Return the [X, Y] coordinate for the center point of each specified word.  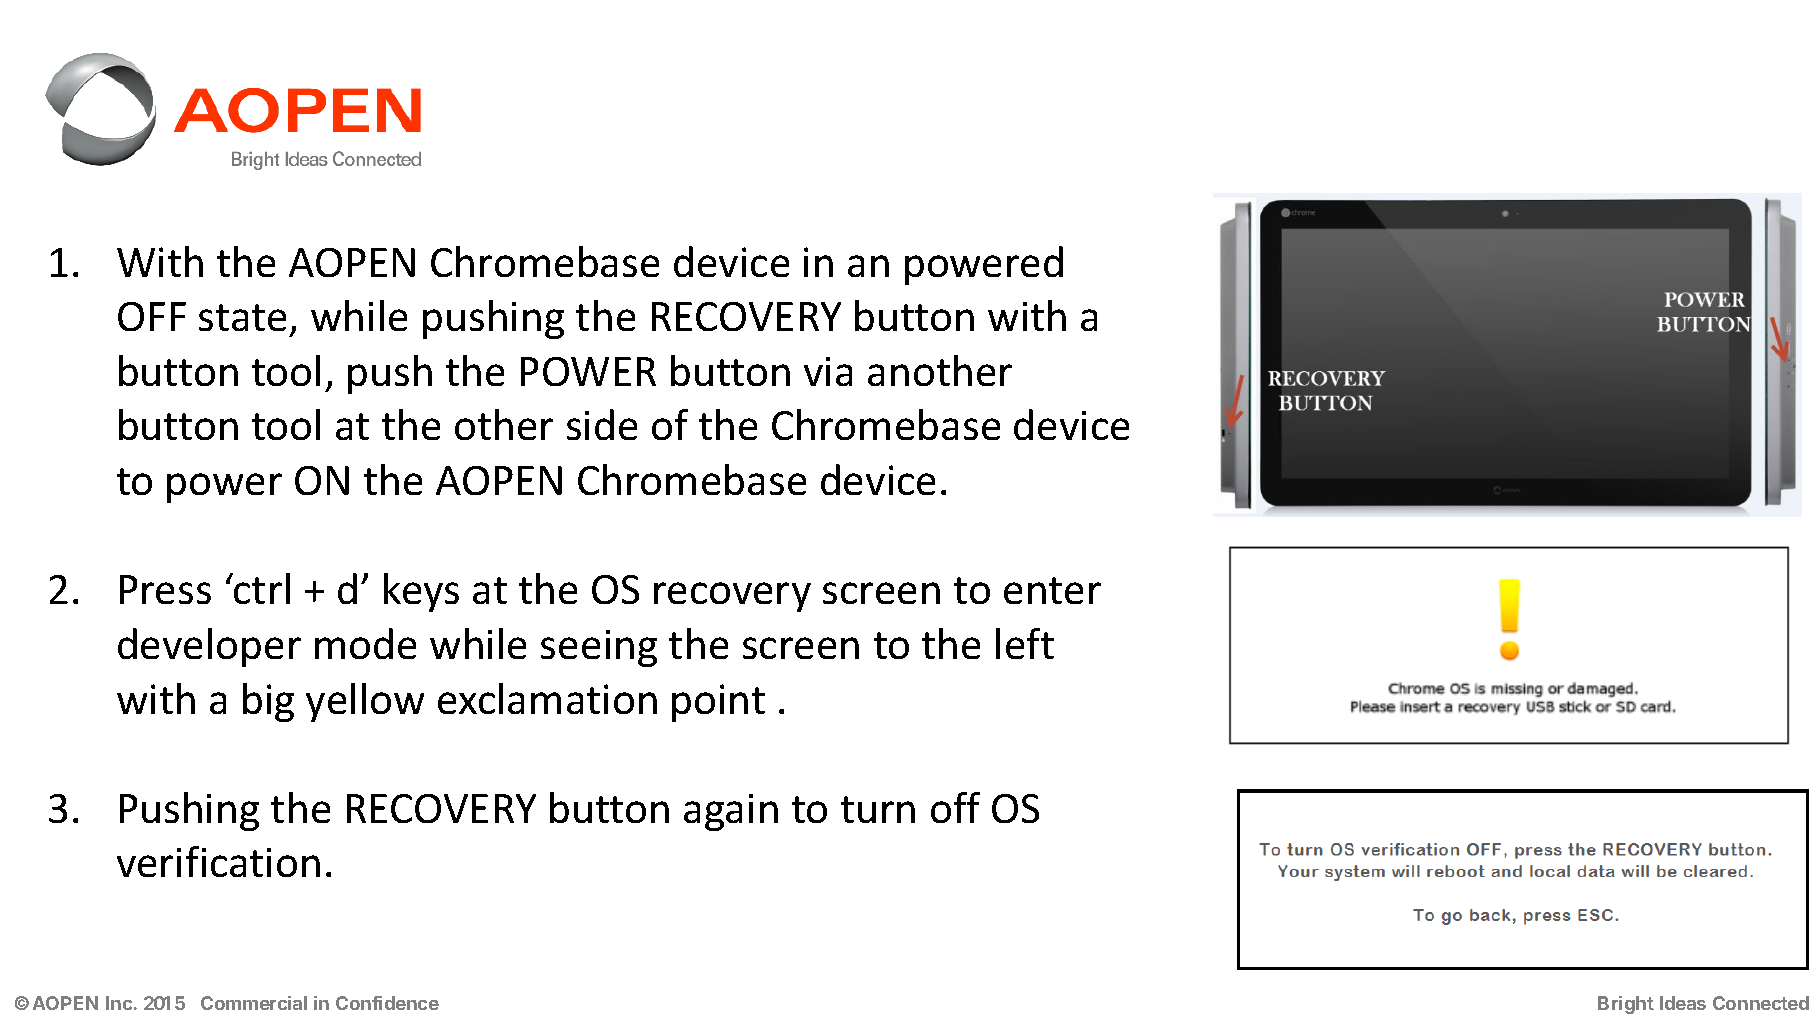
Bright [1626, 1005]
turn [878, 809]
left [1025, 643]
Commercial [254, 1003]
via [828, 371]
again [731, 812]
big [268, 702]
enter [1052, 590]
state [242, 317]
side [602, 424]
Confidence [387, 1003]
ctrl [261, 588]
